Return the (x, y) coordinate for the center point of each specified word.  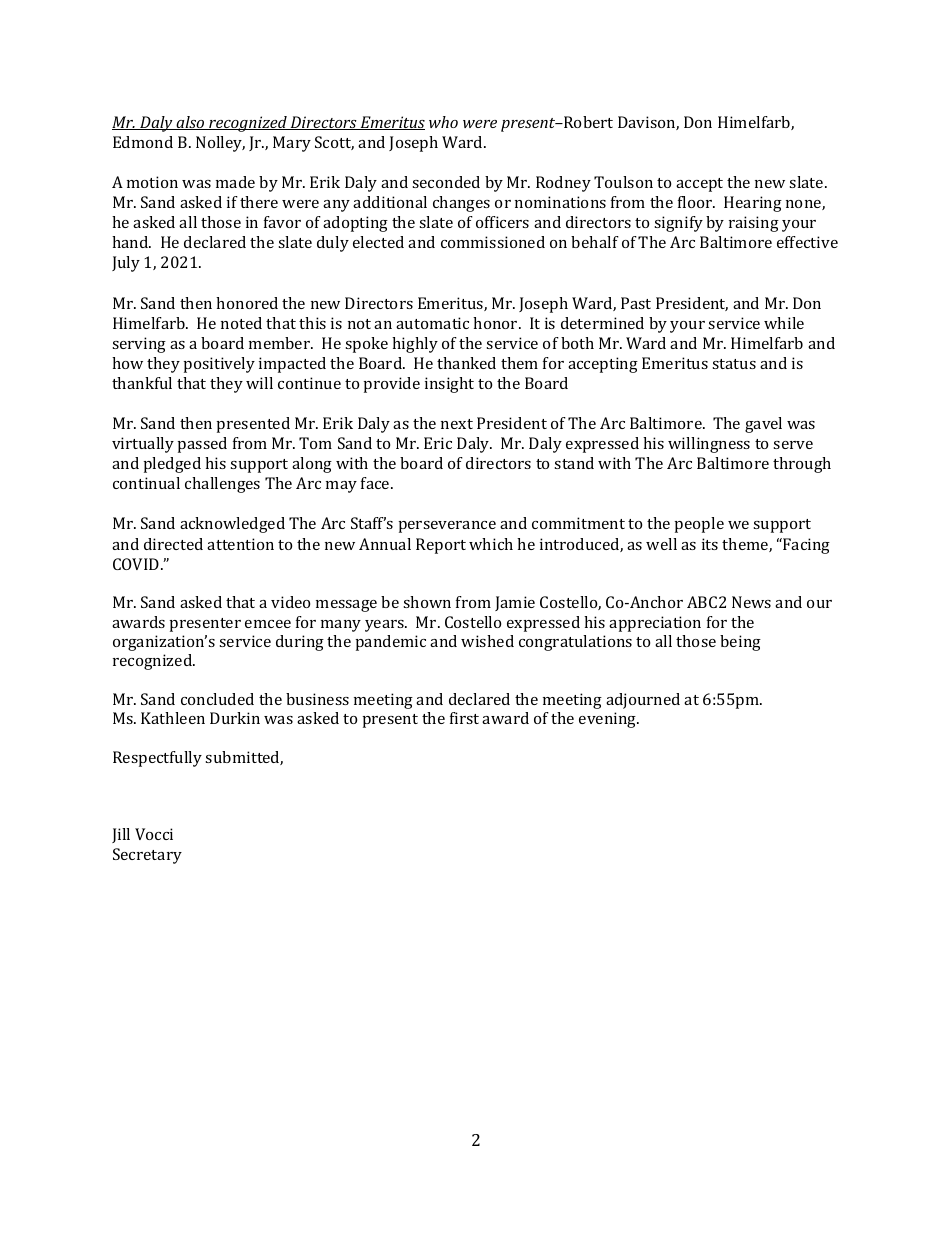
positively (219, 365)
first (464, 718)
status (734, 364)
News (751, 602)
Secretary (147, 856)
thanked (466, 363)
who (443, 122)
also (190, 123)
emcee (268, 624)
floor (696, 202)
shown (427, 602)
